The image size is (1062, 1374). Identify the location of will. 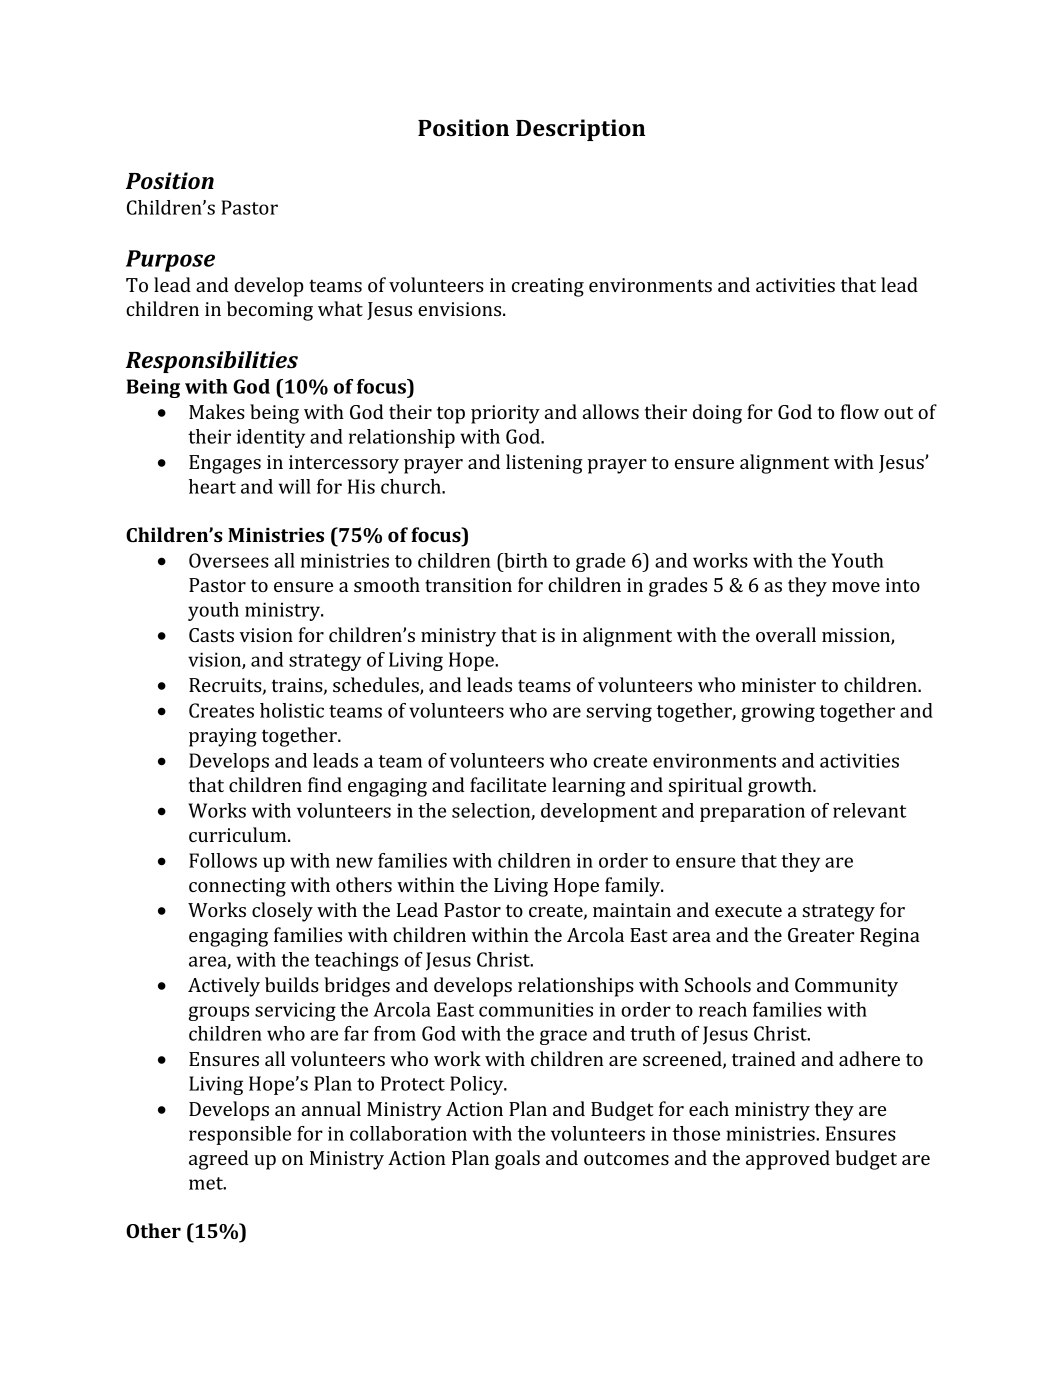
(294, 486).
